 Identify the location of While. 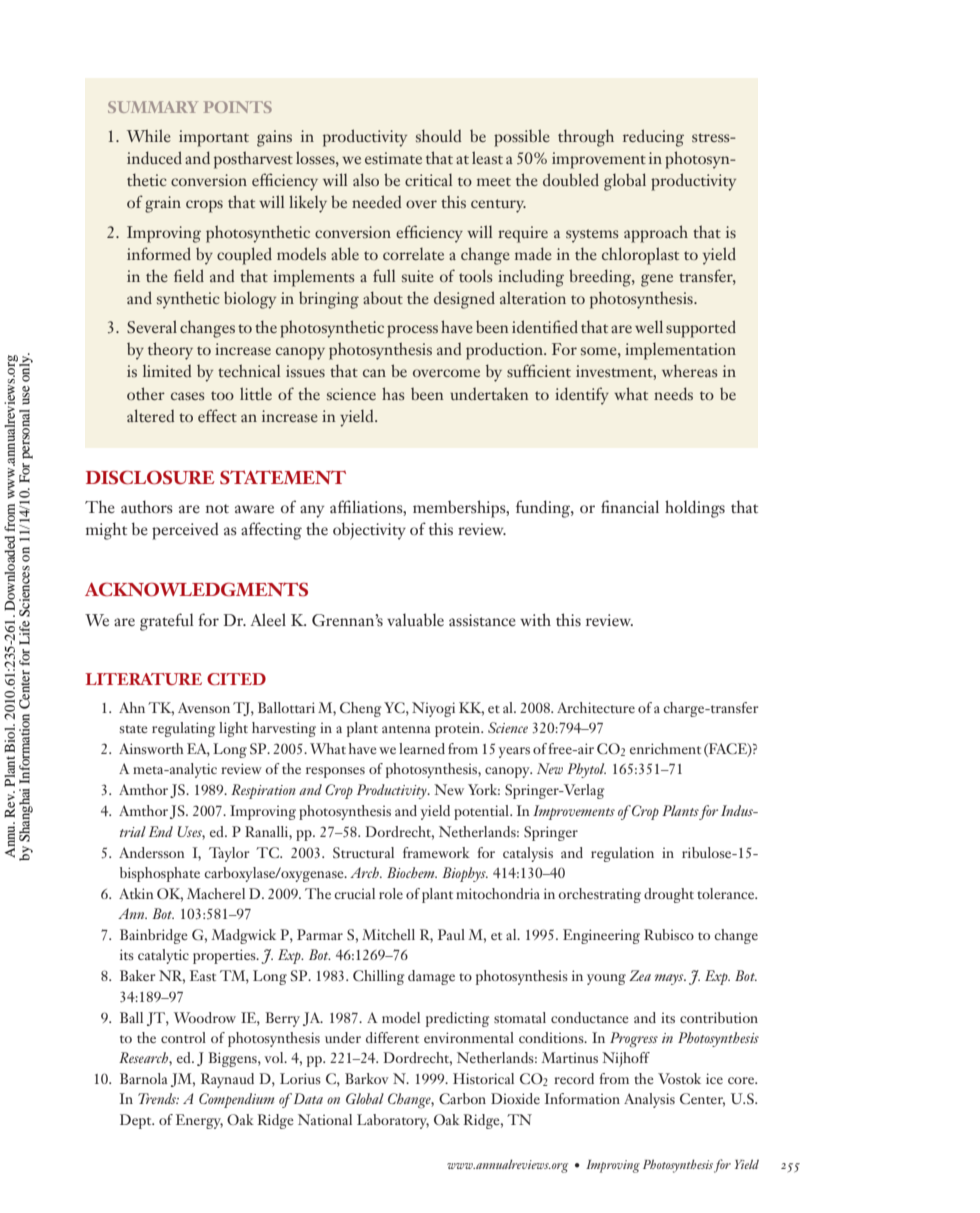
(149, 135).
